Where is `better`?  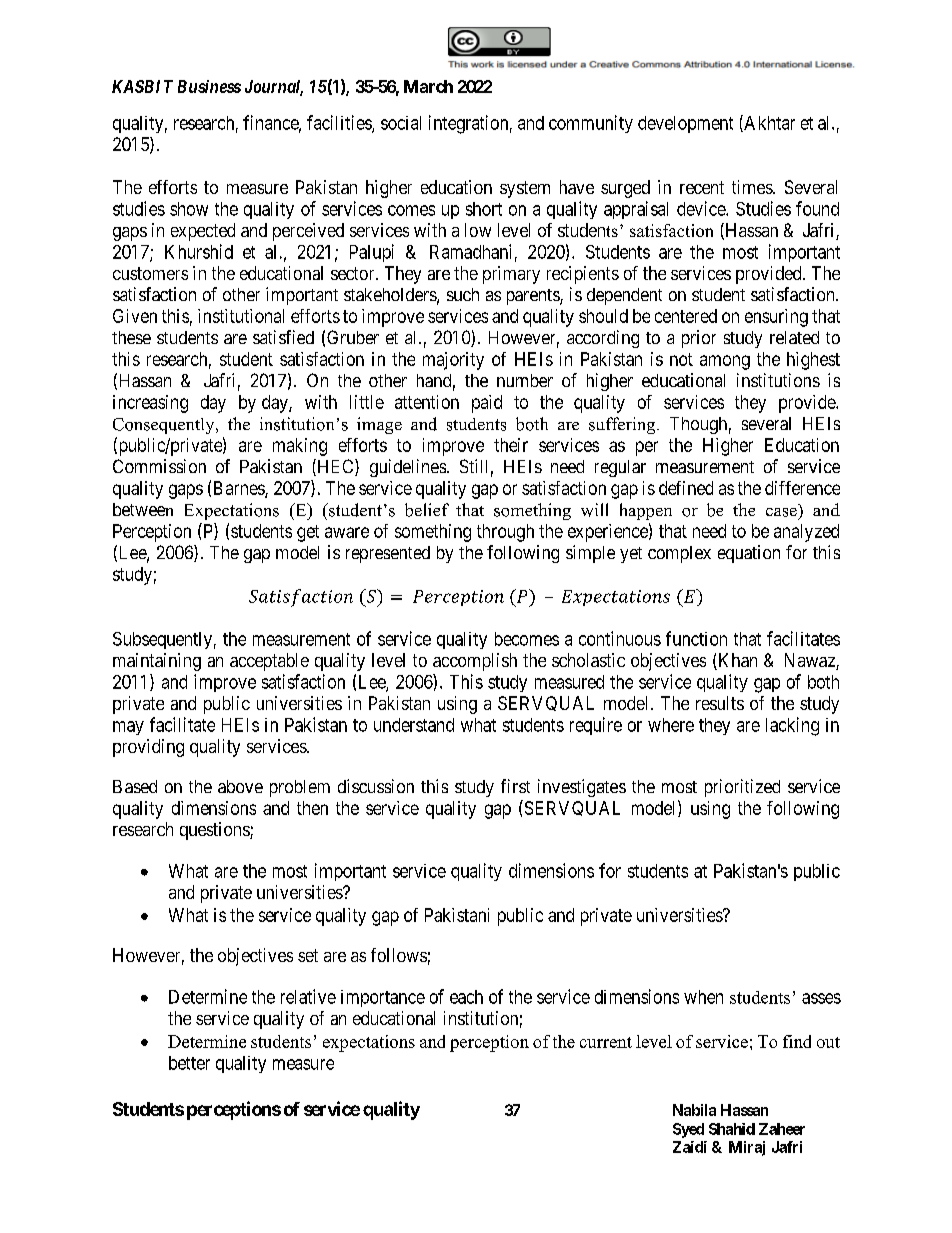 better is located at coordinates (189, 1063).
